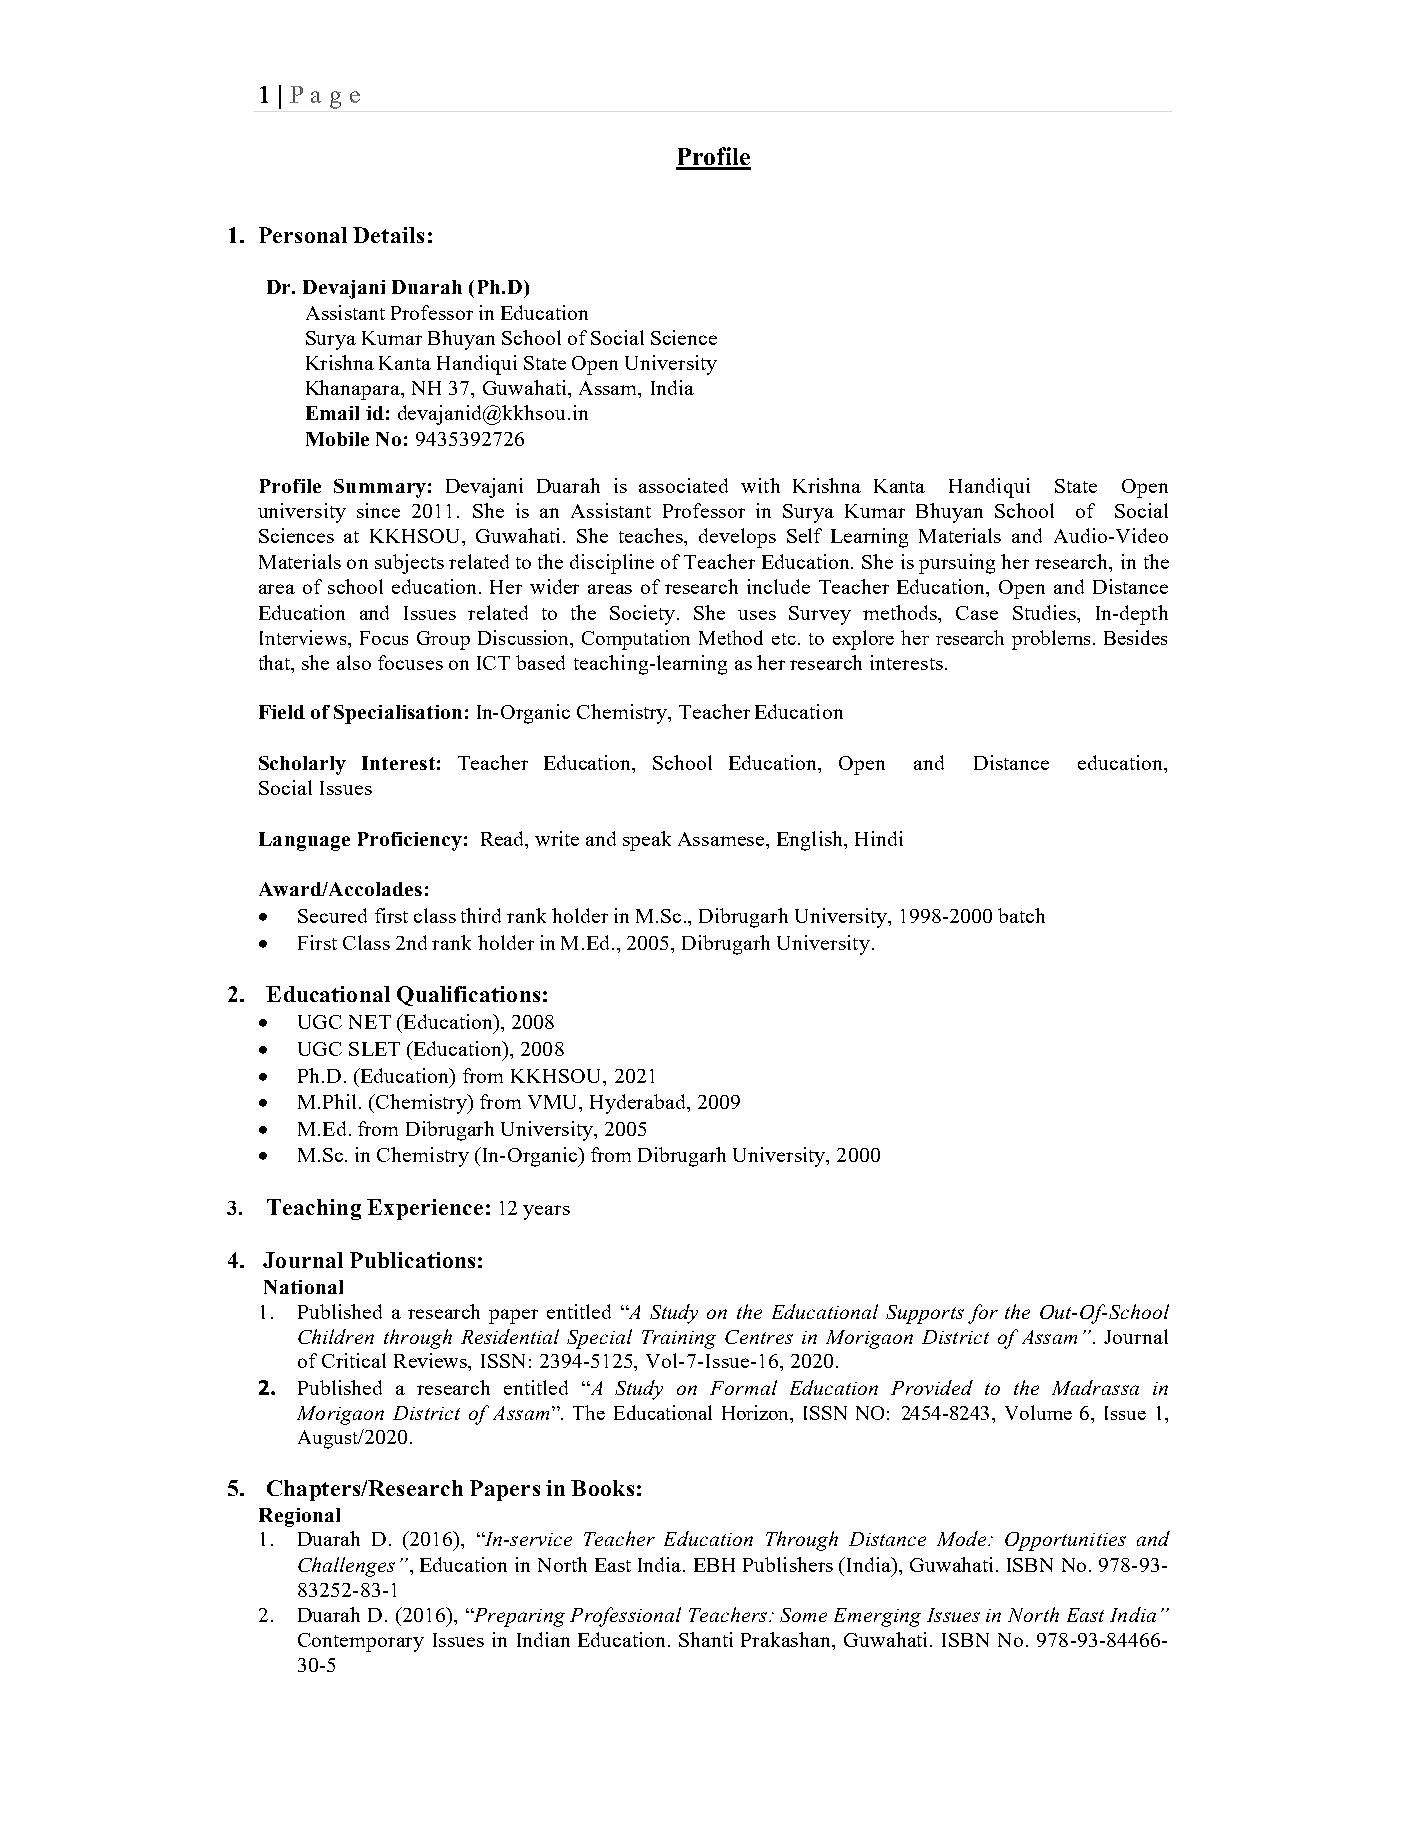 The width and height of the screenshot is (1428, 1847). I want to click on Opportunities, so click(1065, 1541).
